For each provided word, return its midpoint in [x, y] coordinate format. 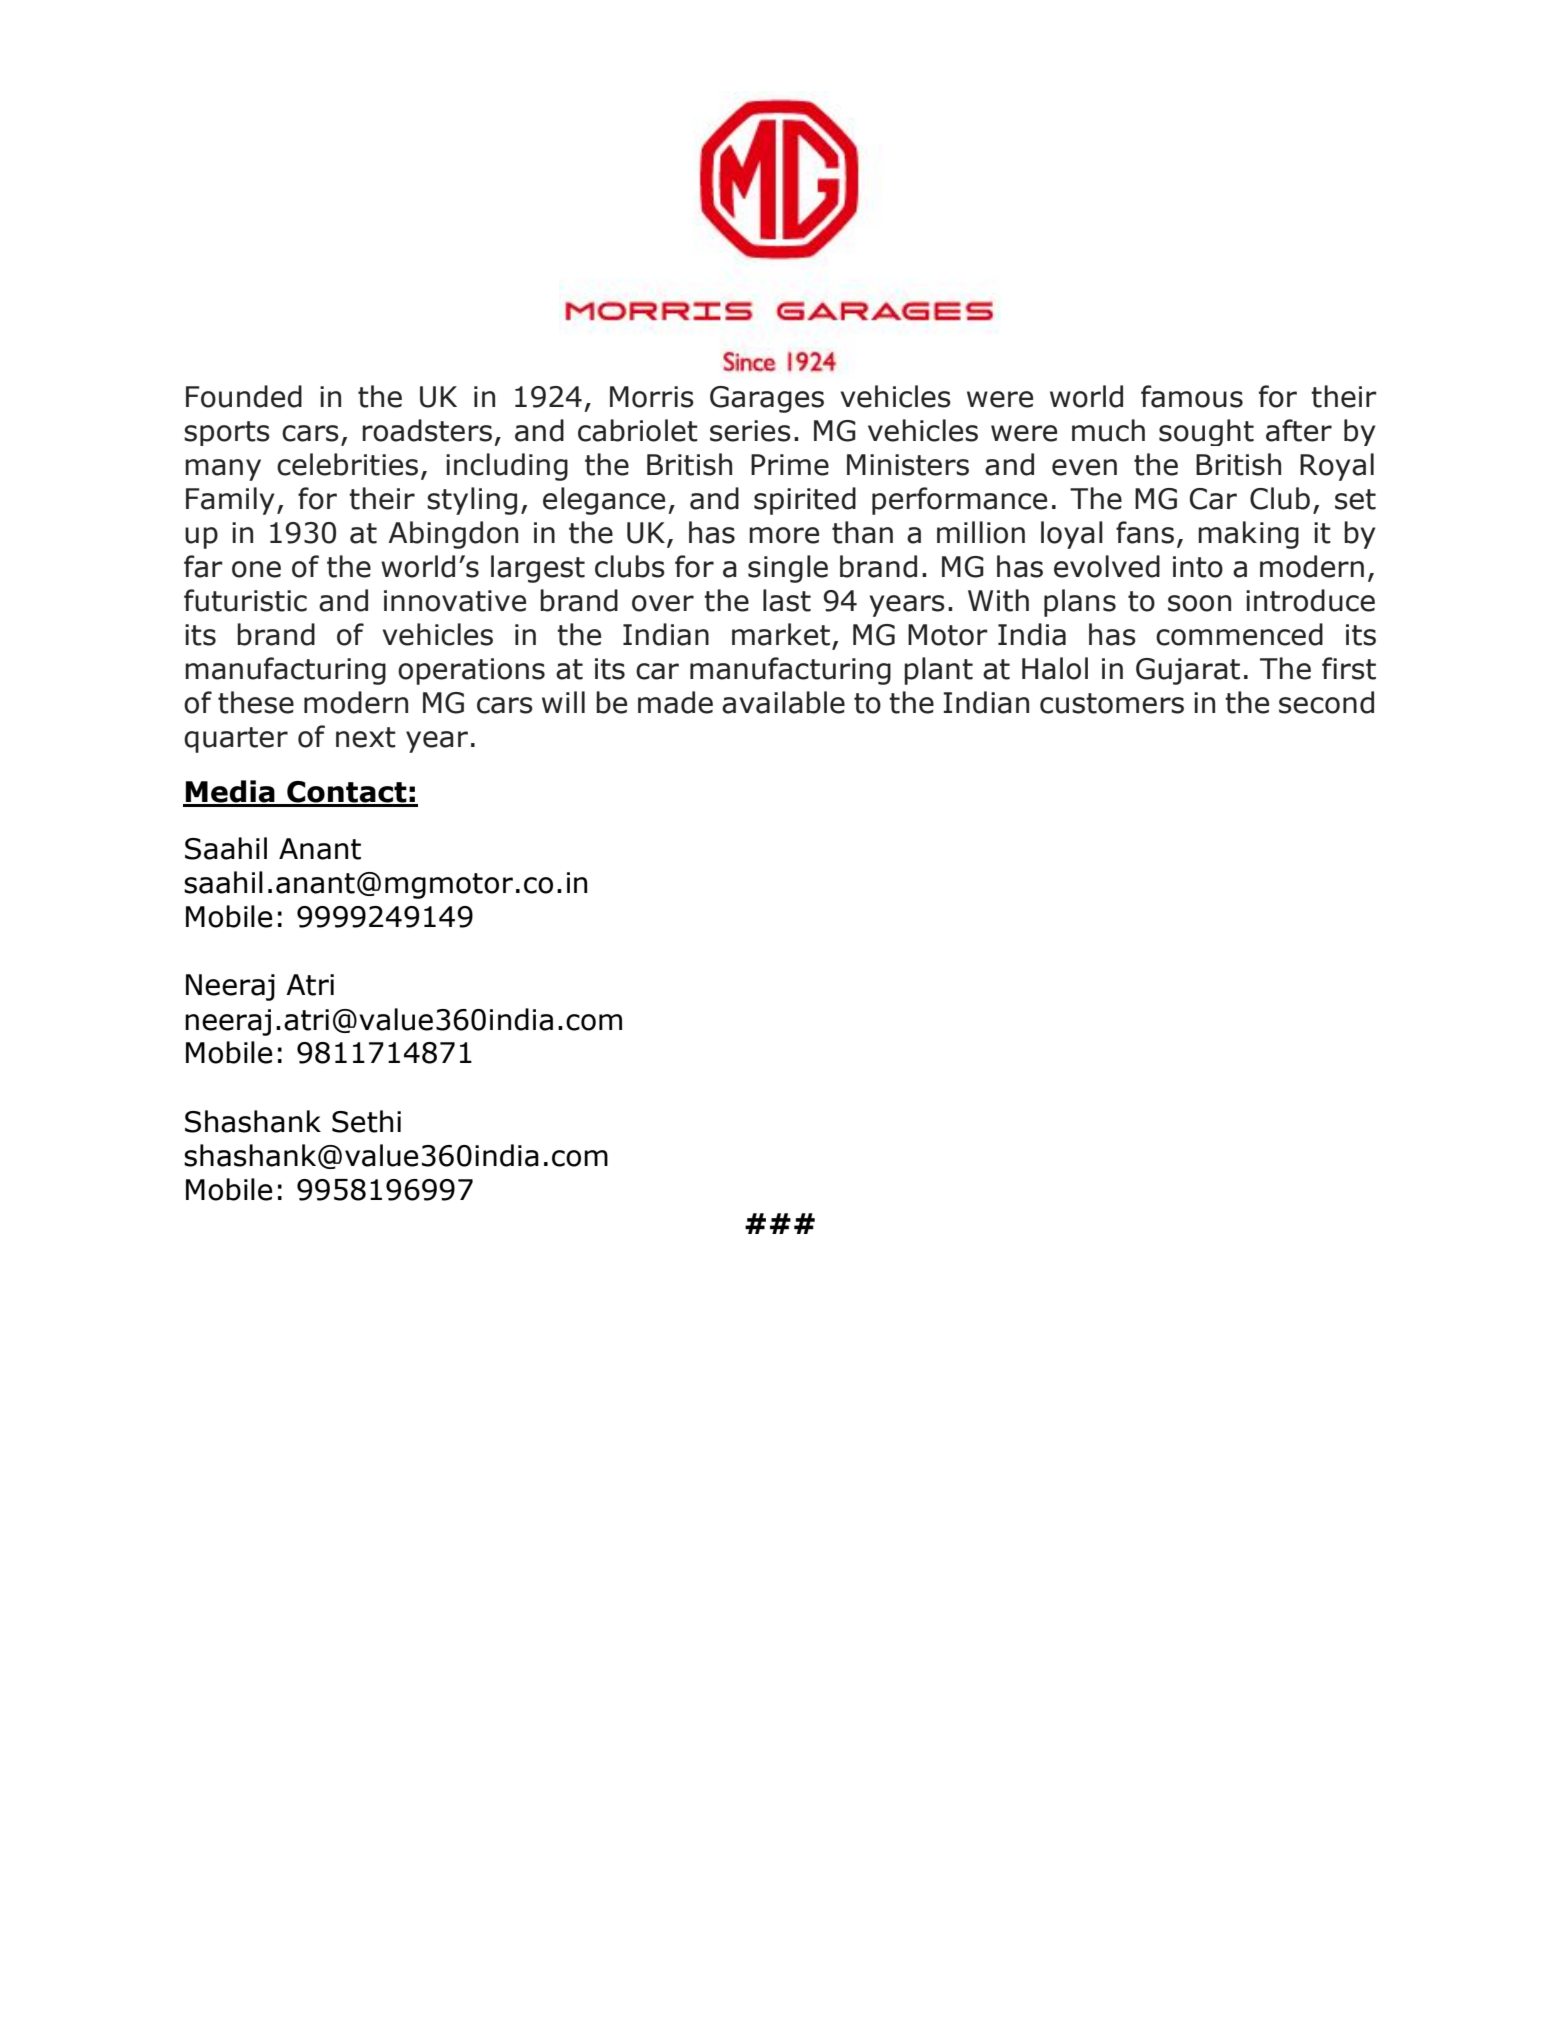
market [781, 634]
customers [1112, 703]
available [783, 702]
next [366, 737]
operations [471, 671]
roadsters [427, 430]
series [750, 431]
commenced [1239, 634]
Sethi [366, 1121]
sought [1206, 432]
